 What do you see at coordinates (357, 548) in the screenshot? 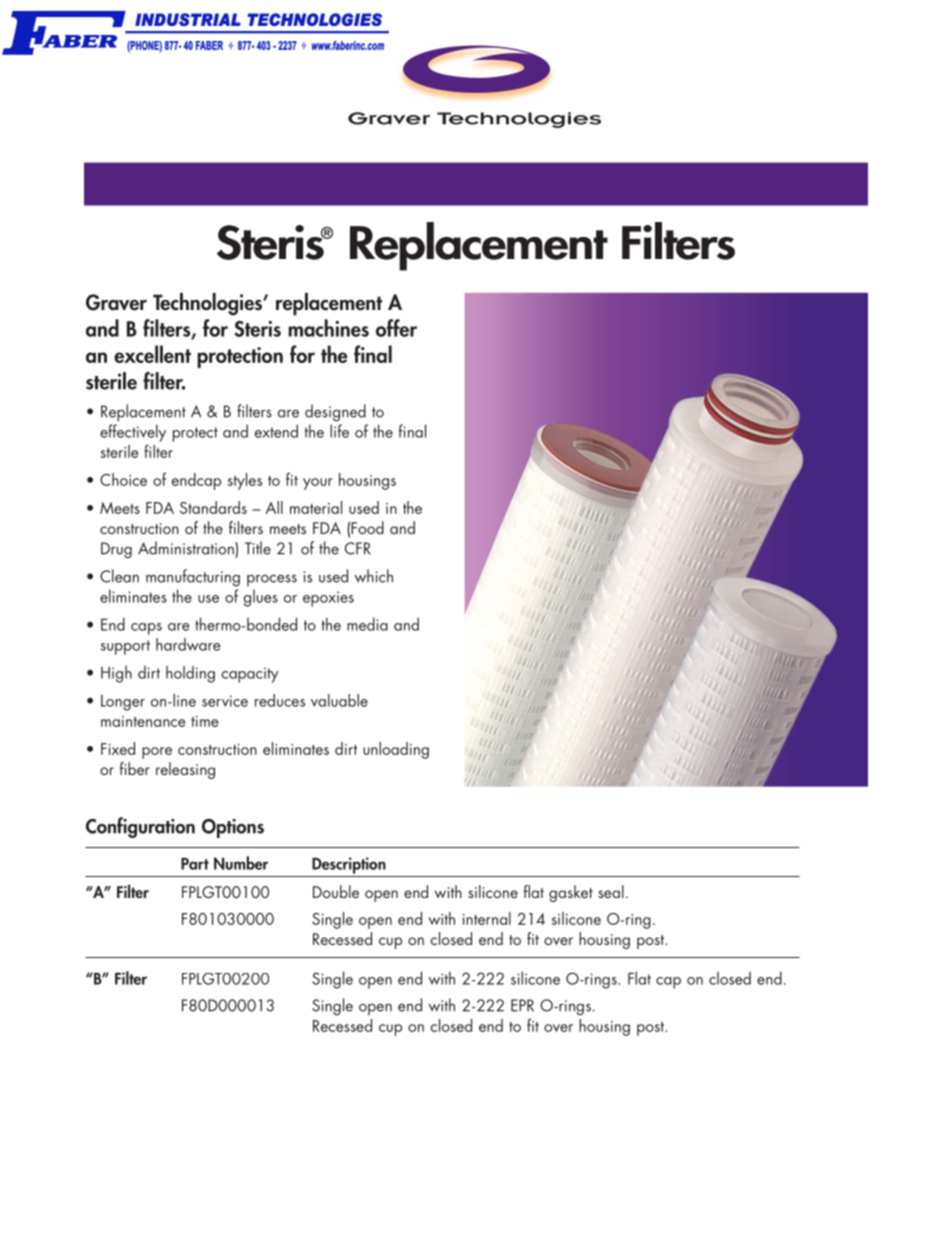
I see `CFR` at bounding box center [357, 548].
